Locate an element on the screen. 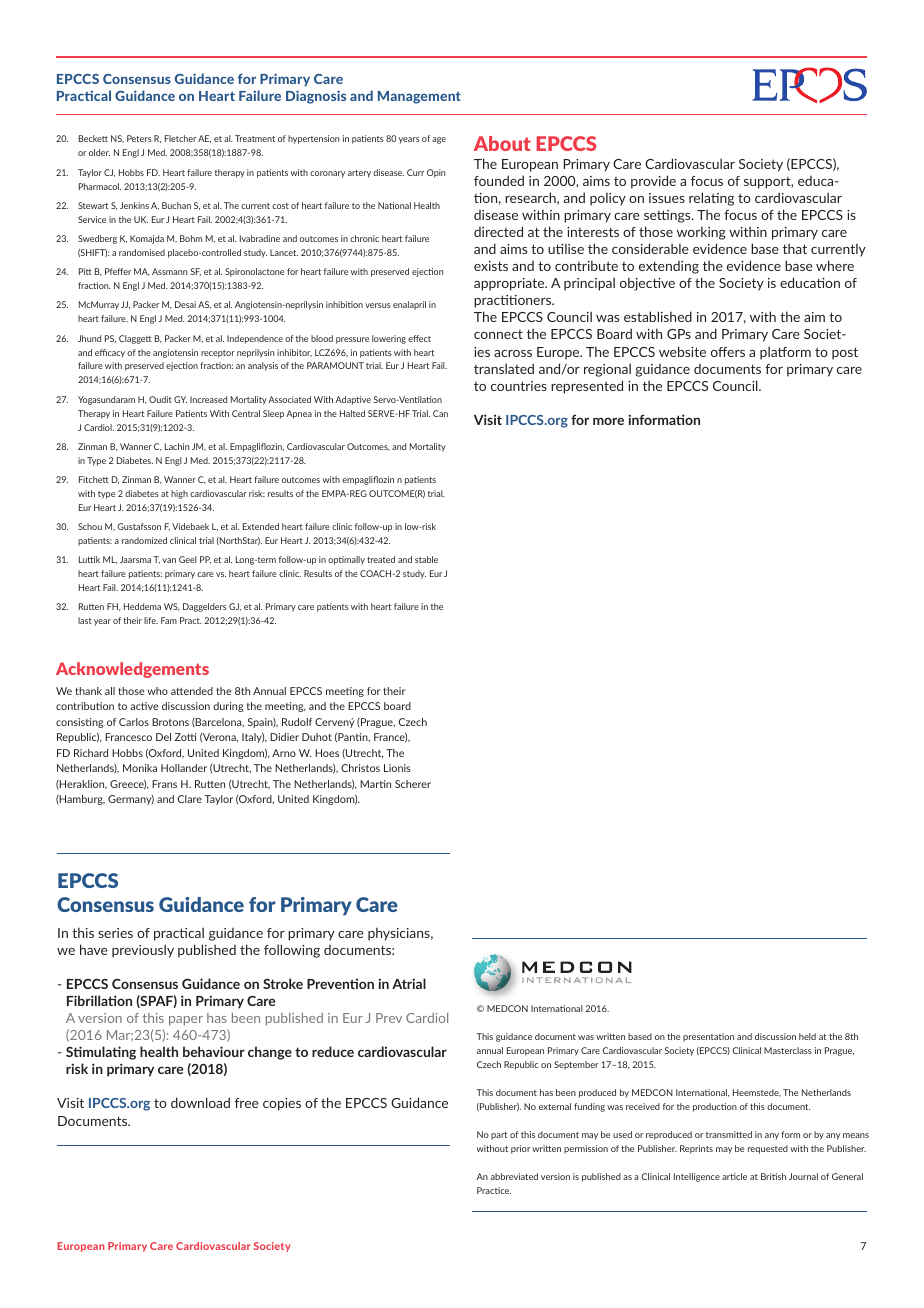  high is located at coordinates (179, 494).
